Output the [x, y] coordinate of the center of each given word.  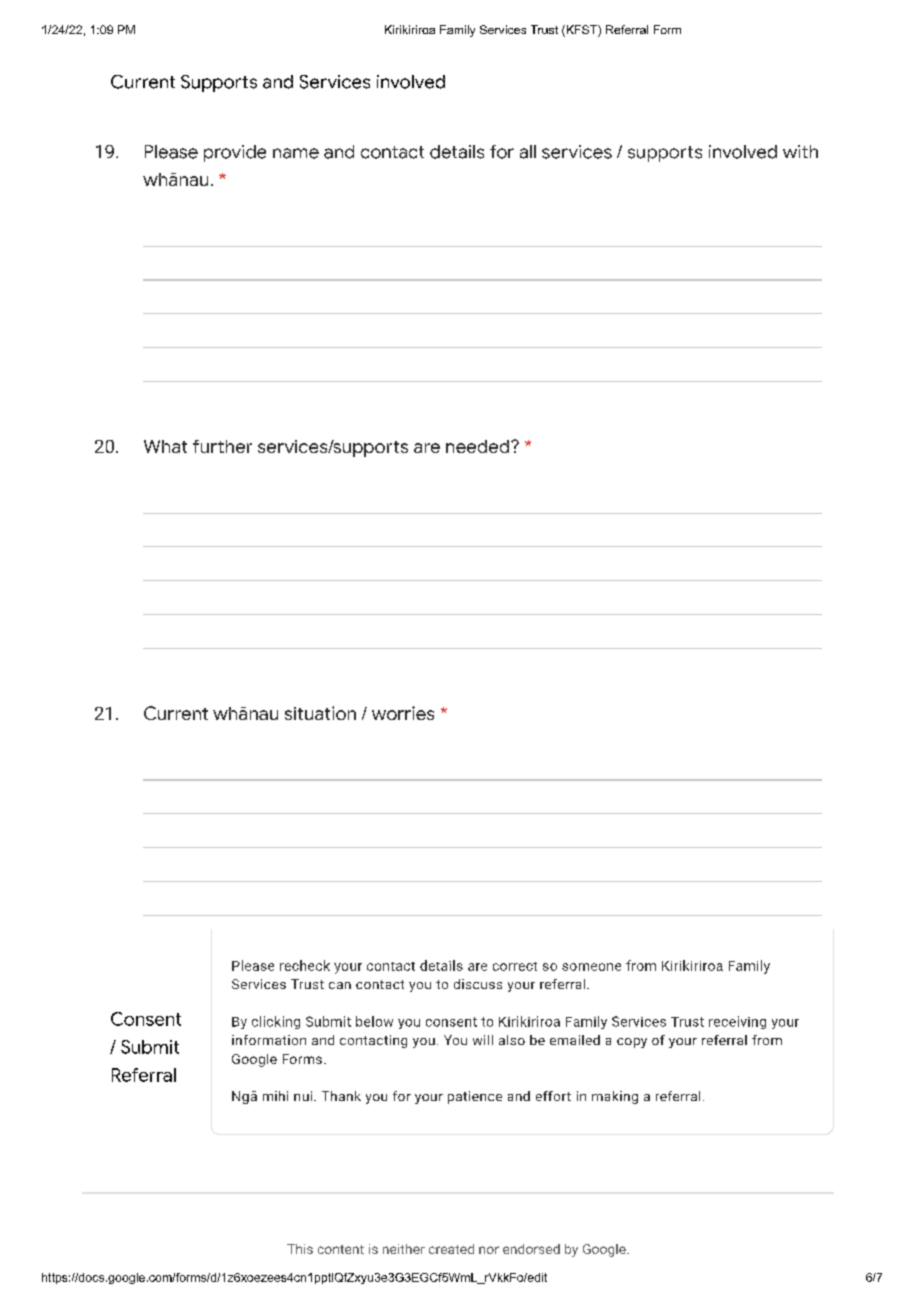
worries [403, 713]
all [528, 152]
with [800, 151]
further [222, 446]
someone [591, 967]
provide [235, 153]
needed [479, 446]
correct [515, 966]
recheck [305, 965]
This [300, 1249]
